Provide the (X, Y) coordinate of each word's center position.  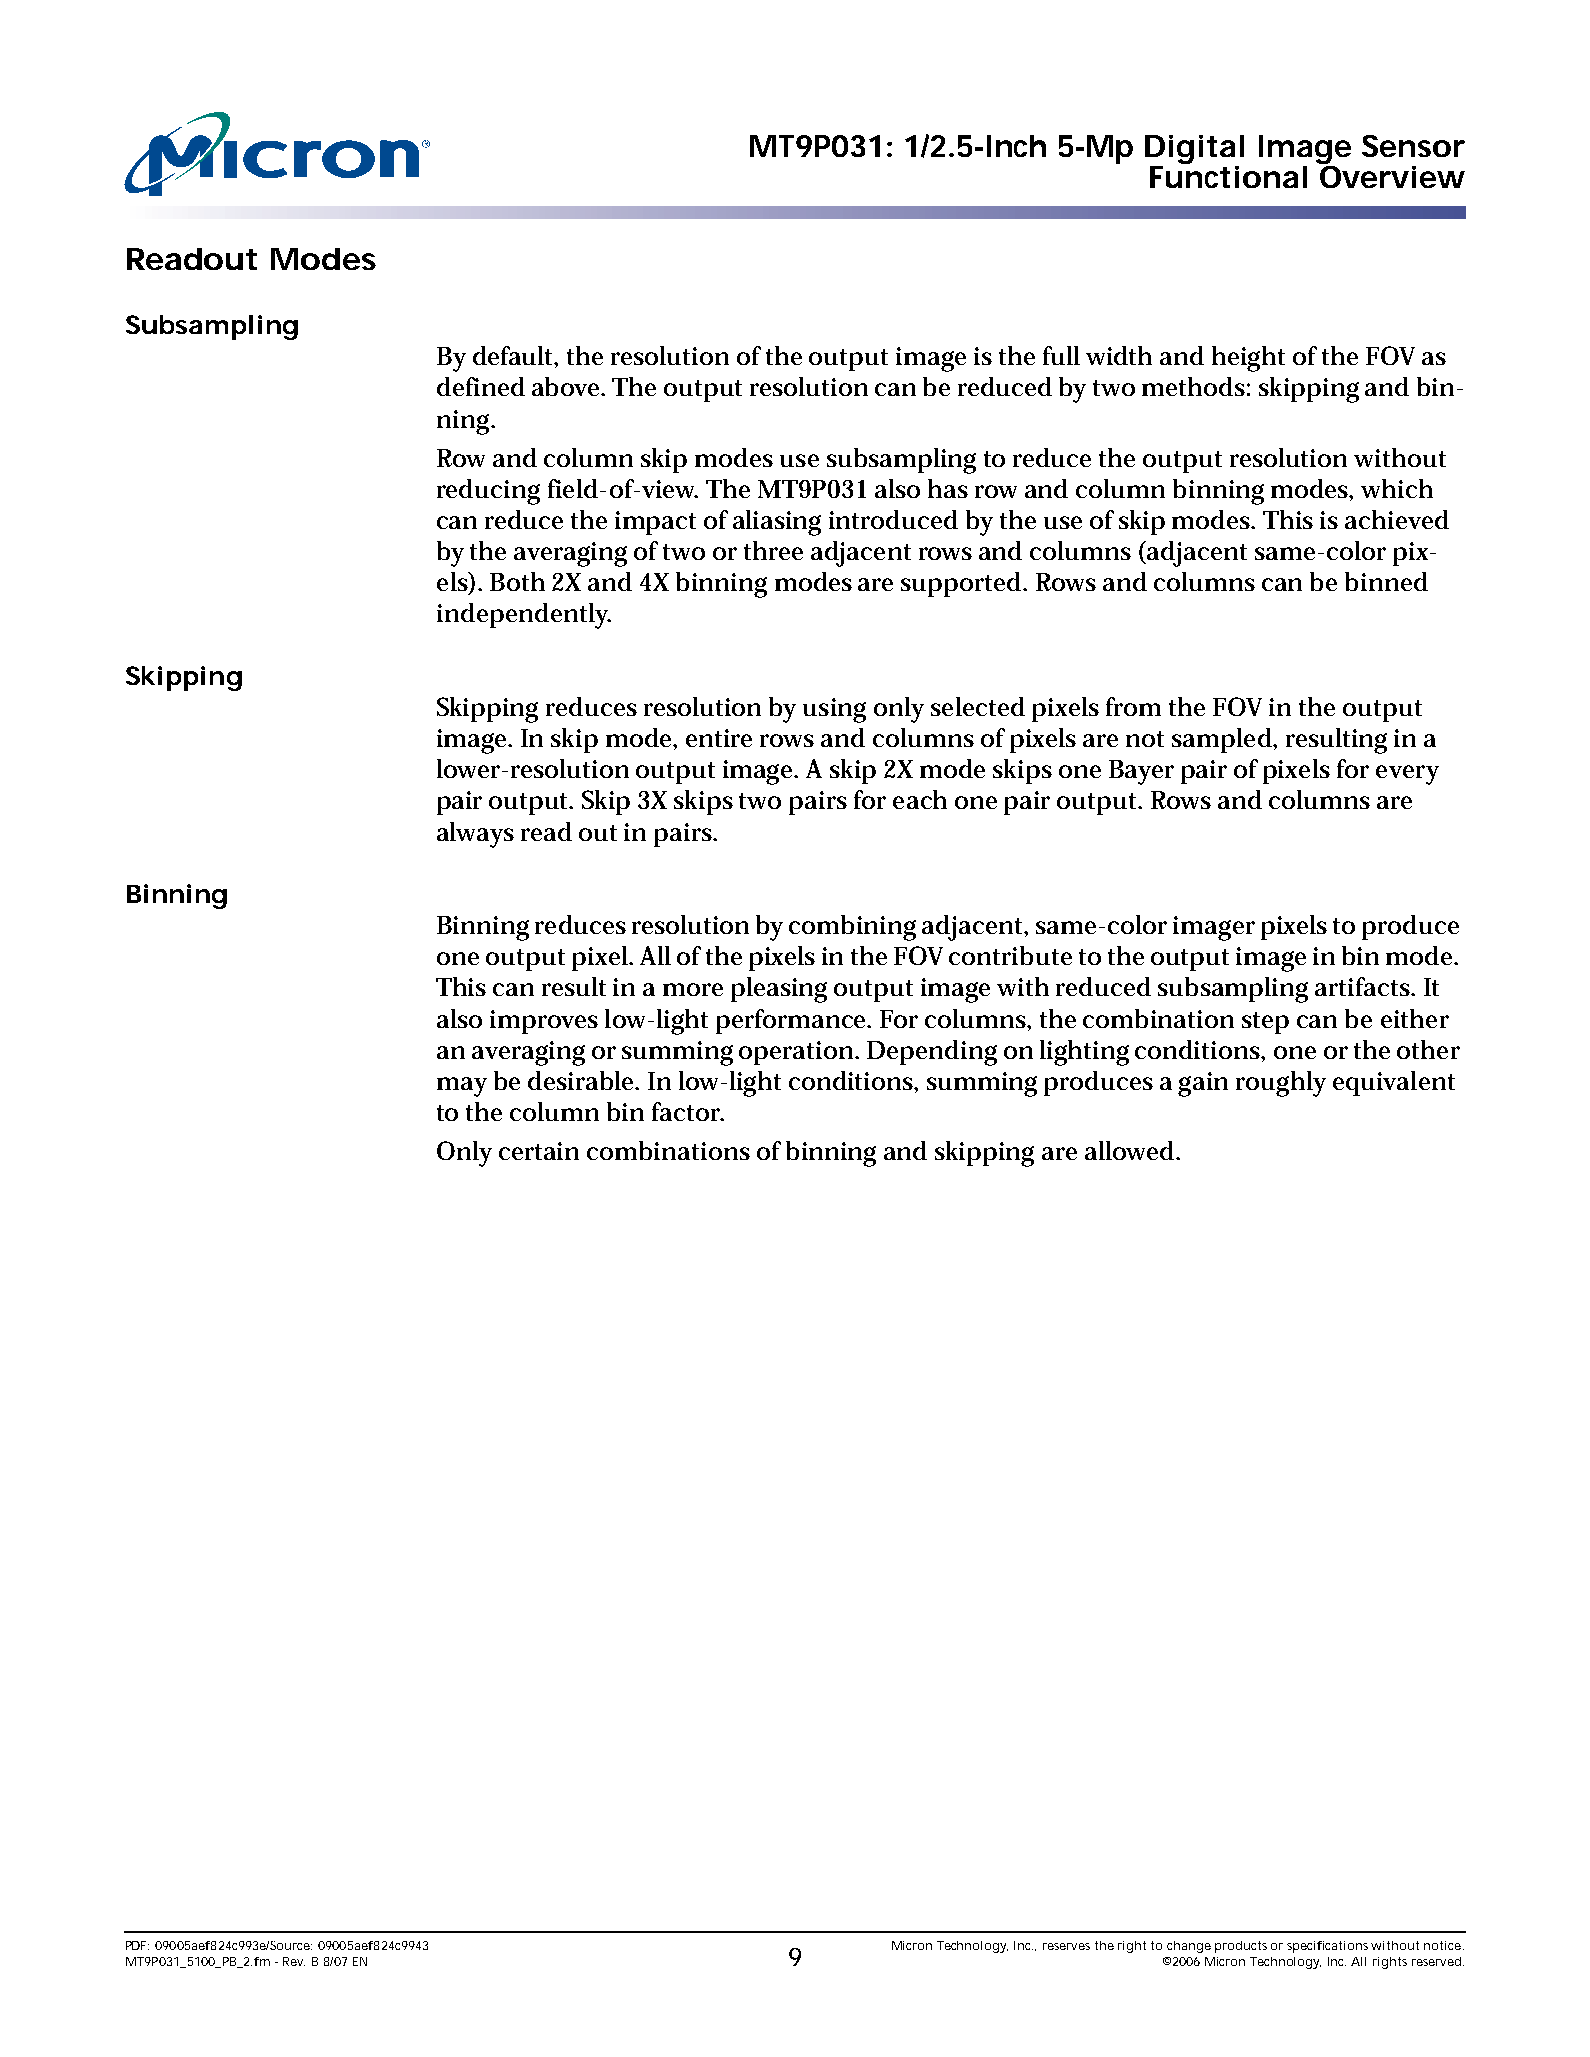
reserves (1066, 1946)
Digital (1194, 149)
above (568, 386)
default (515, 357)
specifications (1329, 1947)
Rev (294, 1961)
